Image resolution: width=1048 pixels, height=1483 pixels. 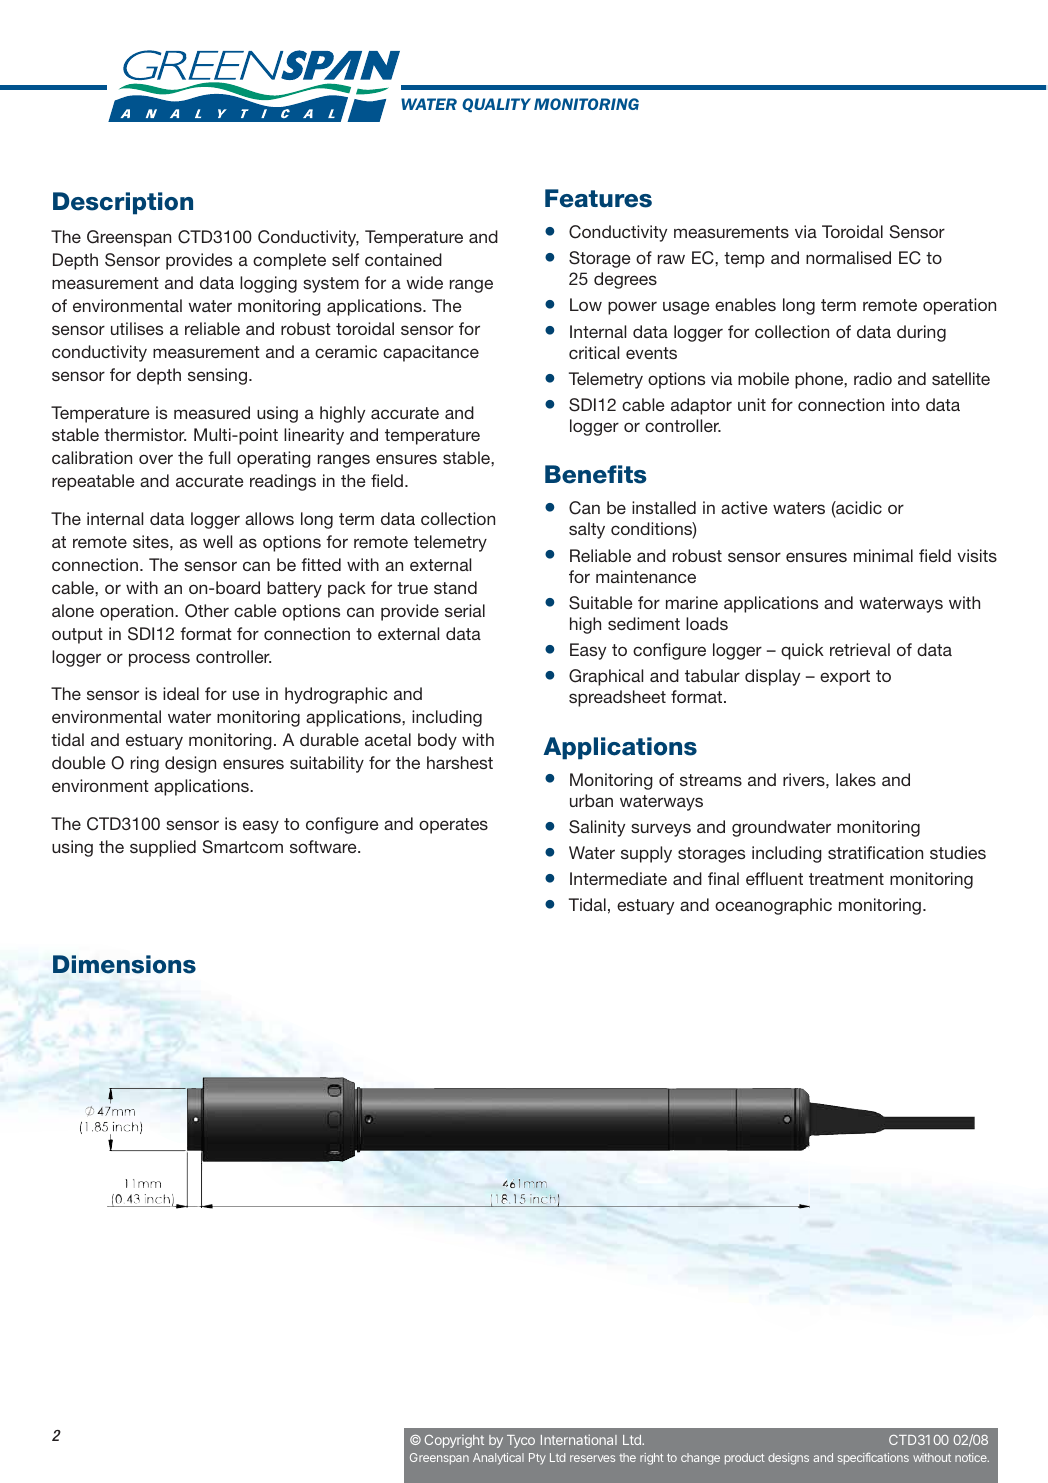 What do you see at coordinates (773, 906) in the screenshot?
I see `oceanographic` at bounding box center [773, 906].
